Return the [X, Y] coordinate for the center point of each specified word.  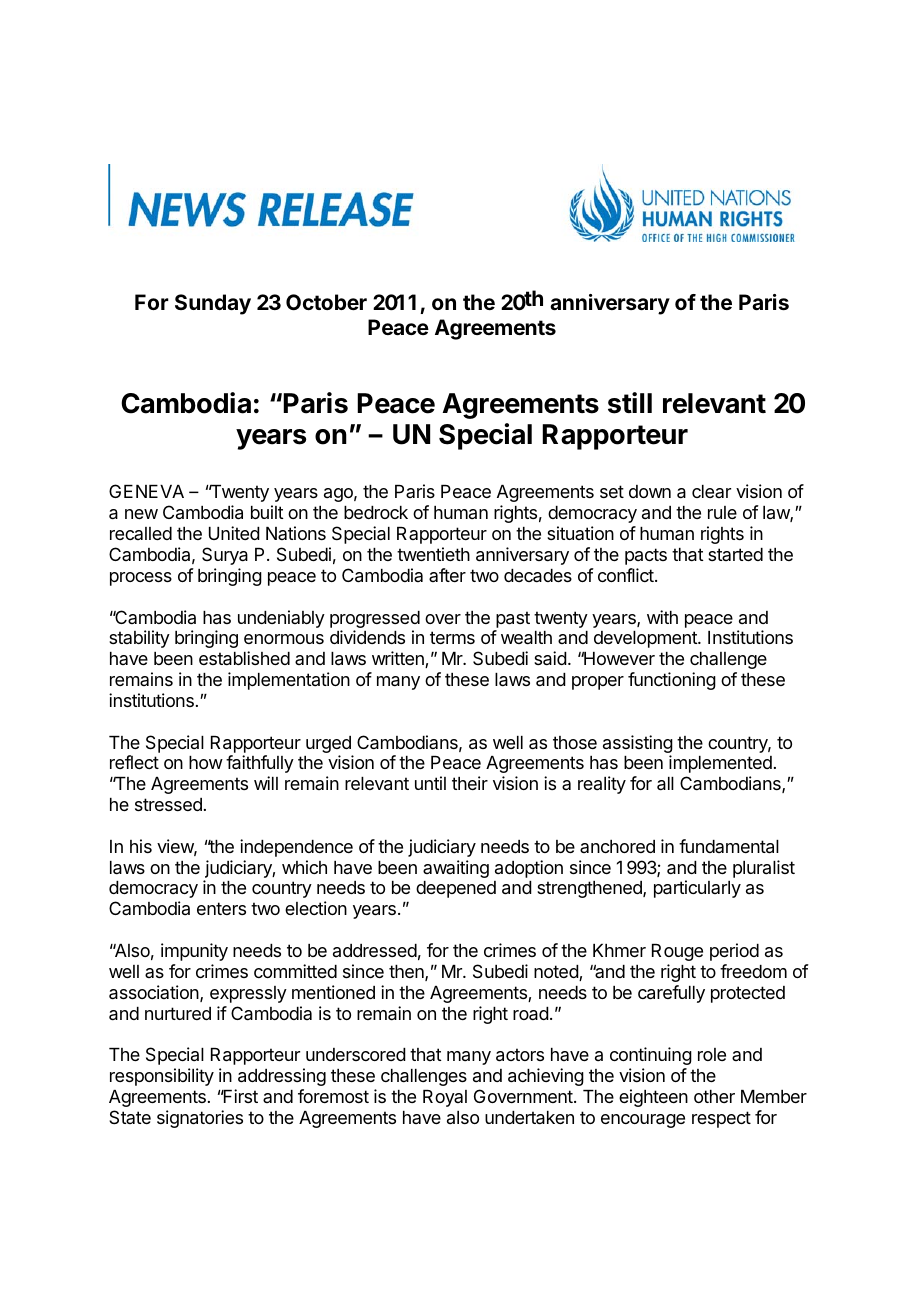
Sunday [213, 304]
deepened [456, 889]
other [714, 1096]
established [244, 658]
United [234, 533]
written [399, 659]
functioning [672, 681]
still [630, 403]
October [326, 302]
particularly [697, 889]
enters [221, 908]
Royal [445, 1098]
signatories [200, 1119]
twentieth [433, 554]
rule [722, 512]
